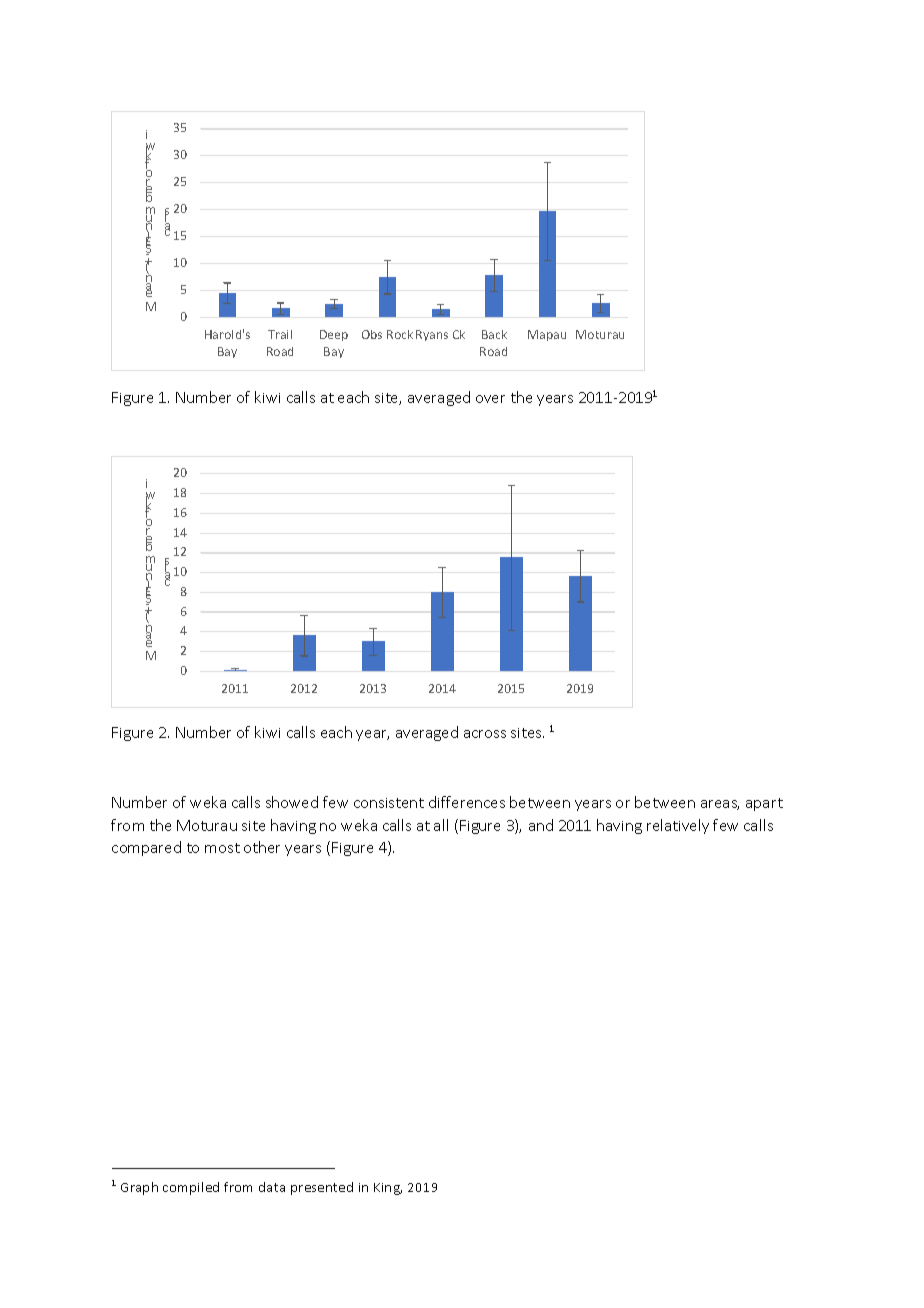 The image size is (924, 1308). Describe the element at coordinates (272, 1187) in the screenshot. I see `data` at that location.
